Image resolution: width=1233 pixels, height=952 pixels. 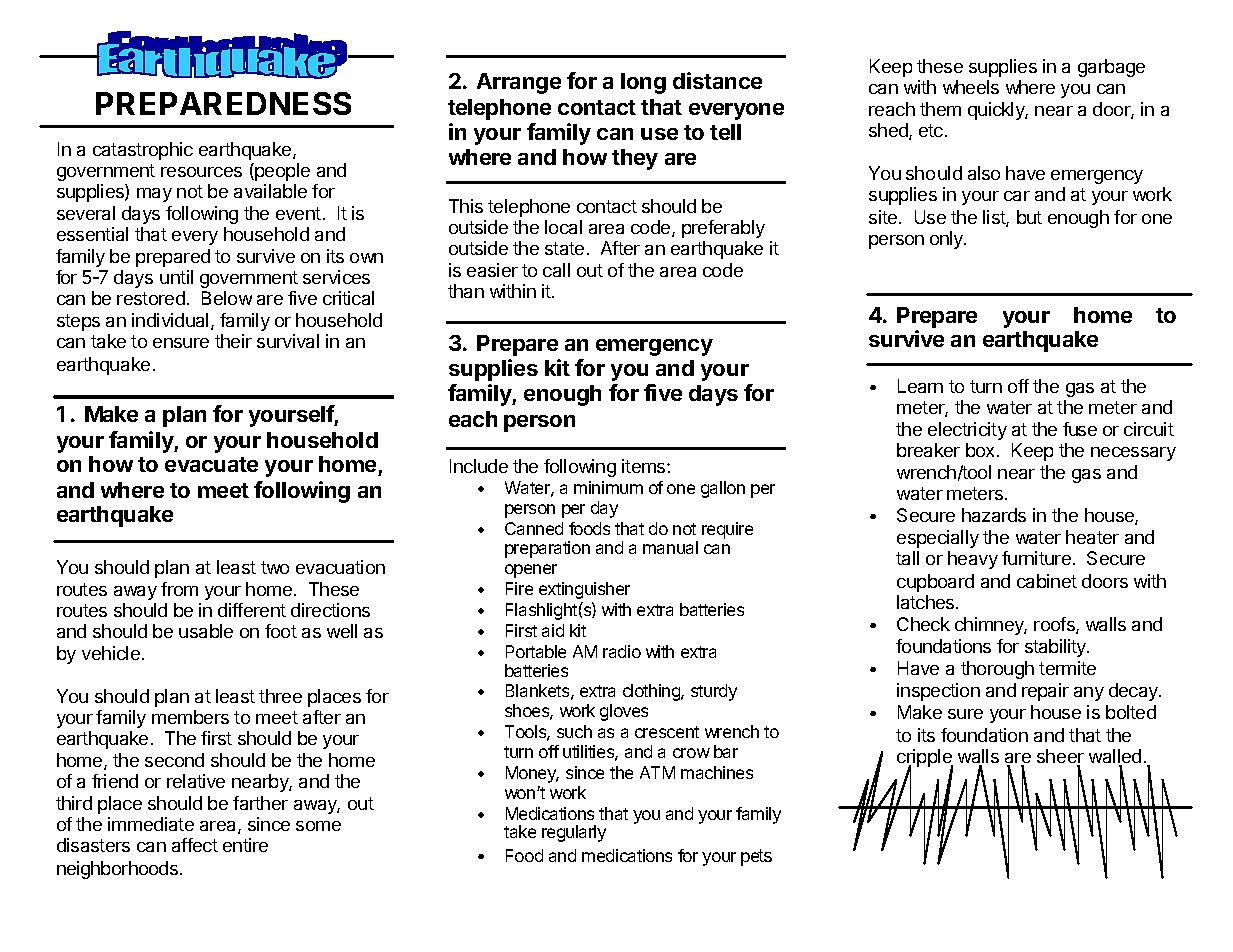 What do you see at coordinates (195, 845) in the screenshot?
I see `affect` at bounding box center [195, 845].
